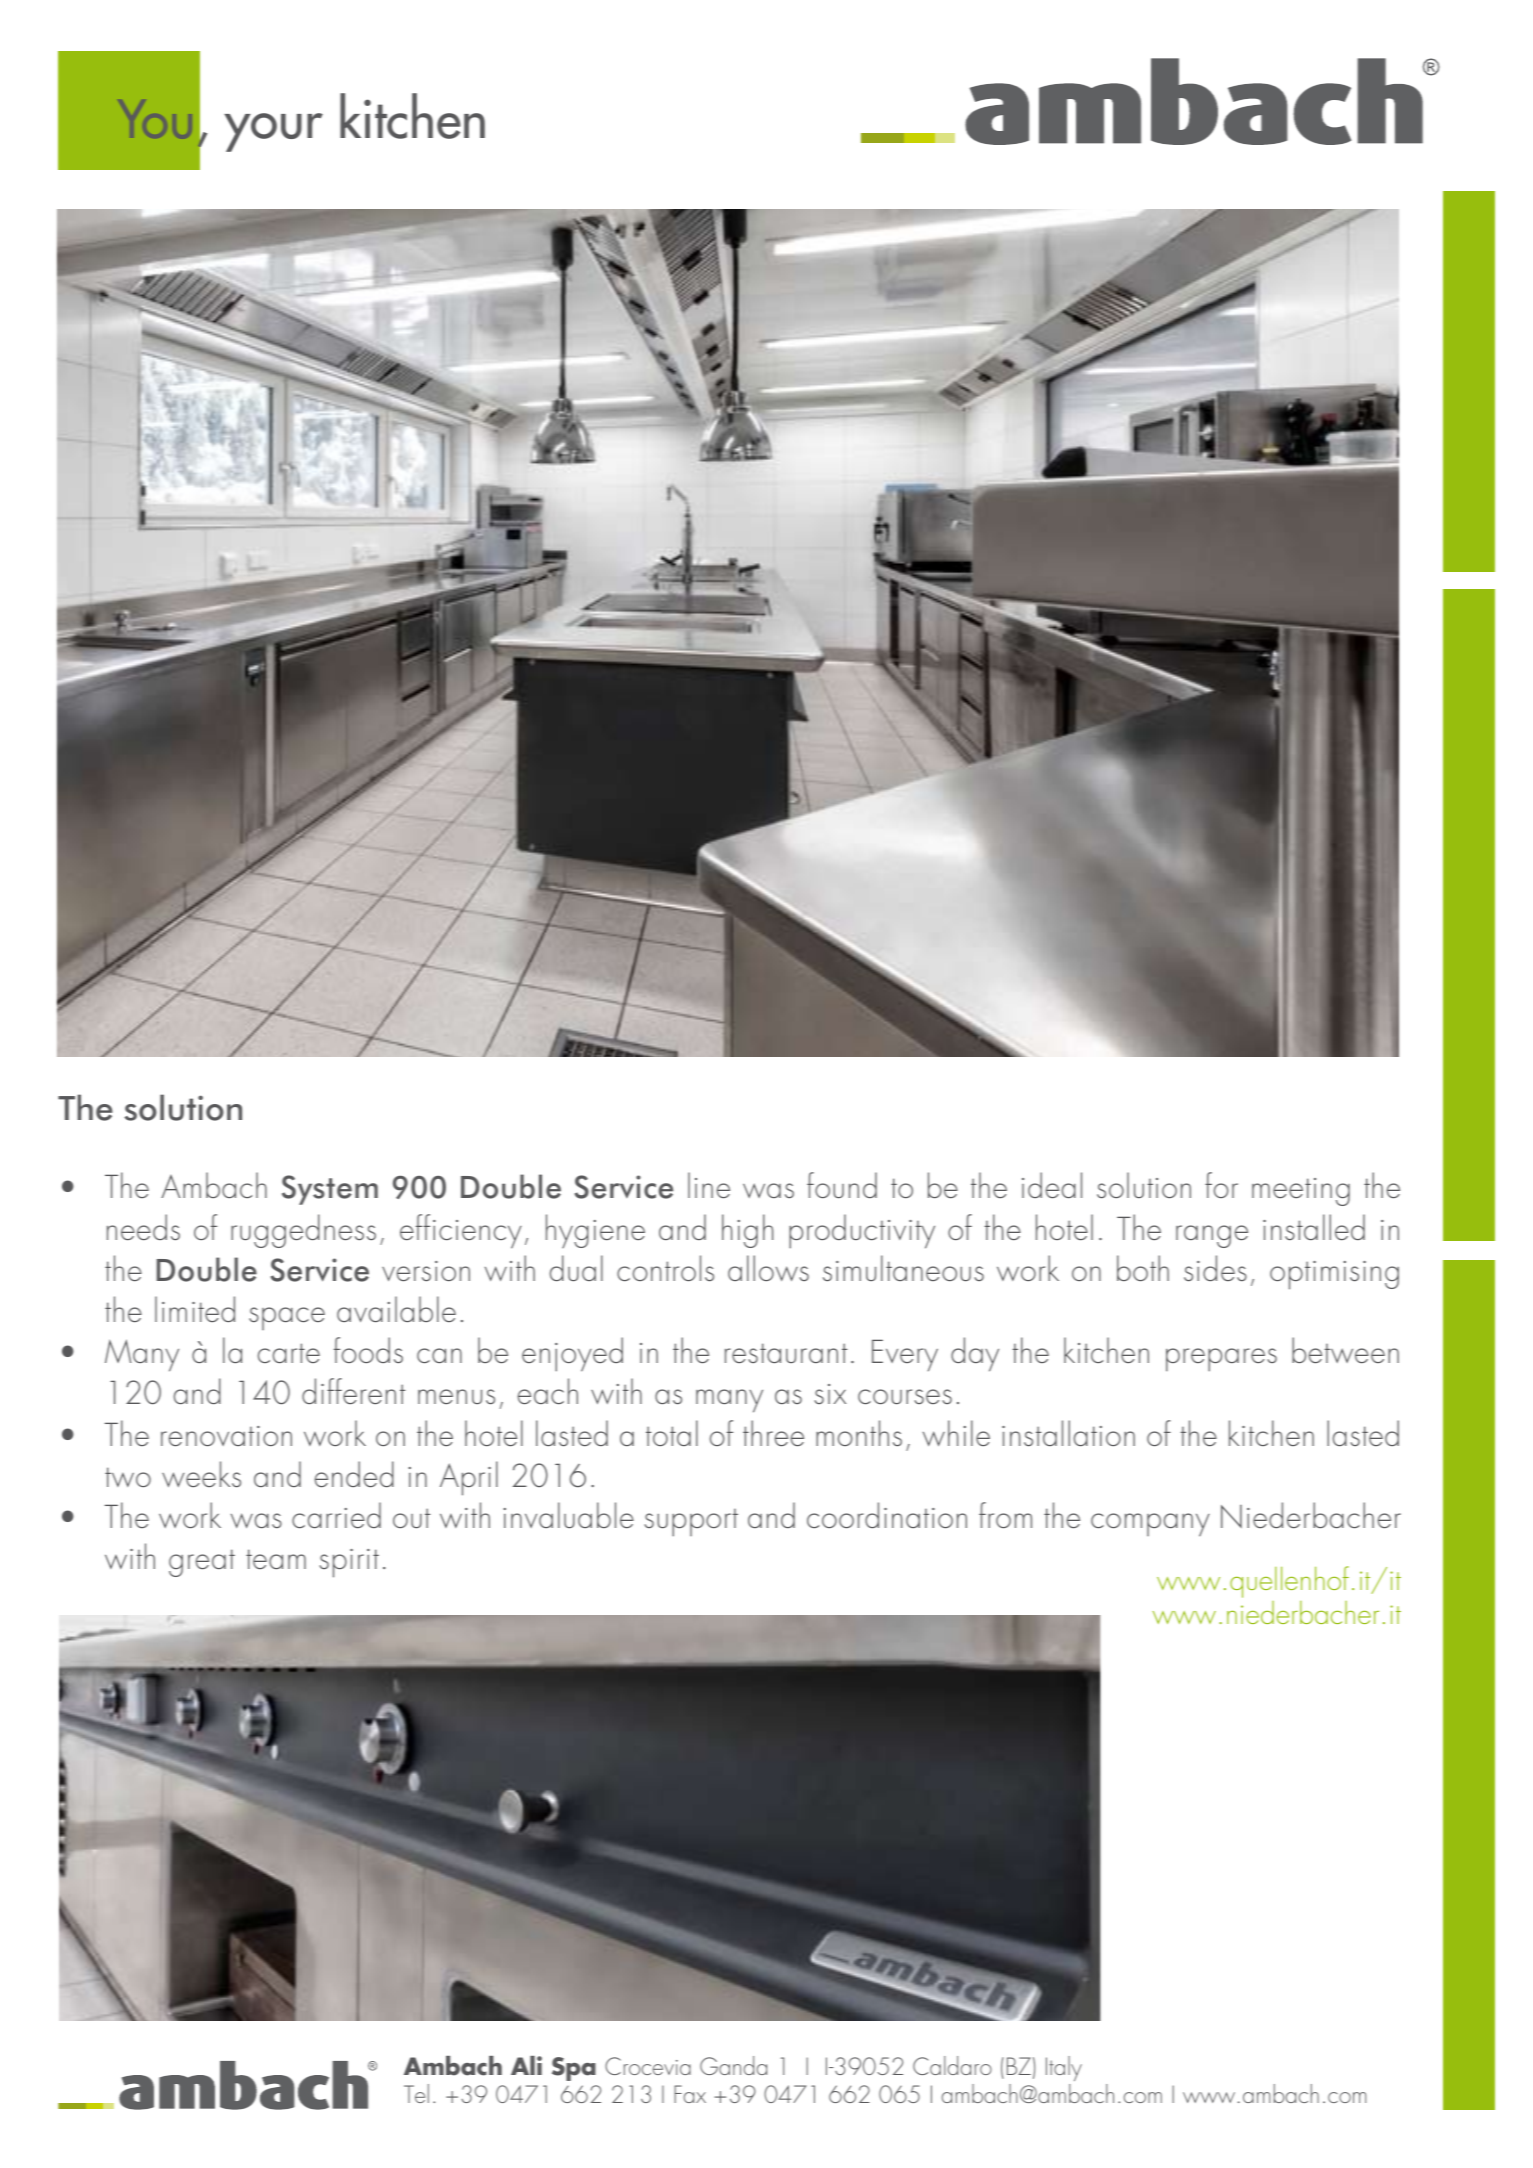 Image resolution: width=1533 pixels, height=2168 pixels. Describe the element at coordinates (1301, 1192) in the screenshot. I see `meeting` at that location.
